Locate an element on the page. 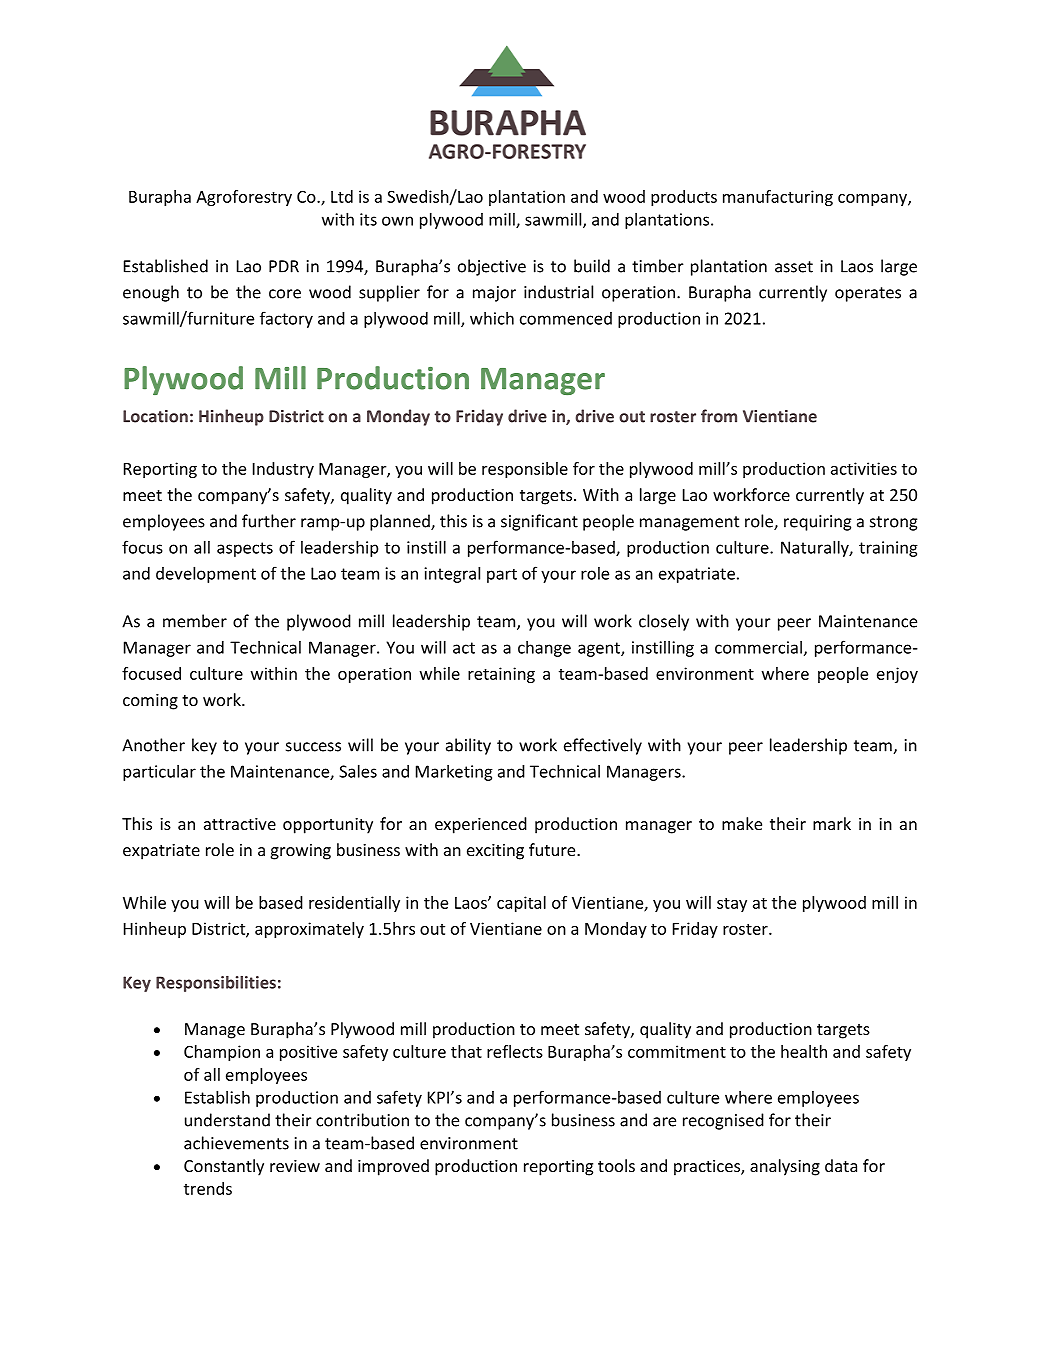 This image has height=1345, width=1040. capital is located at coordinates (521, 904).
